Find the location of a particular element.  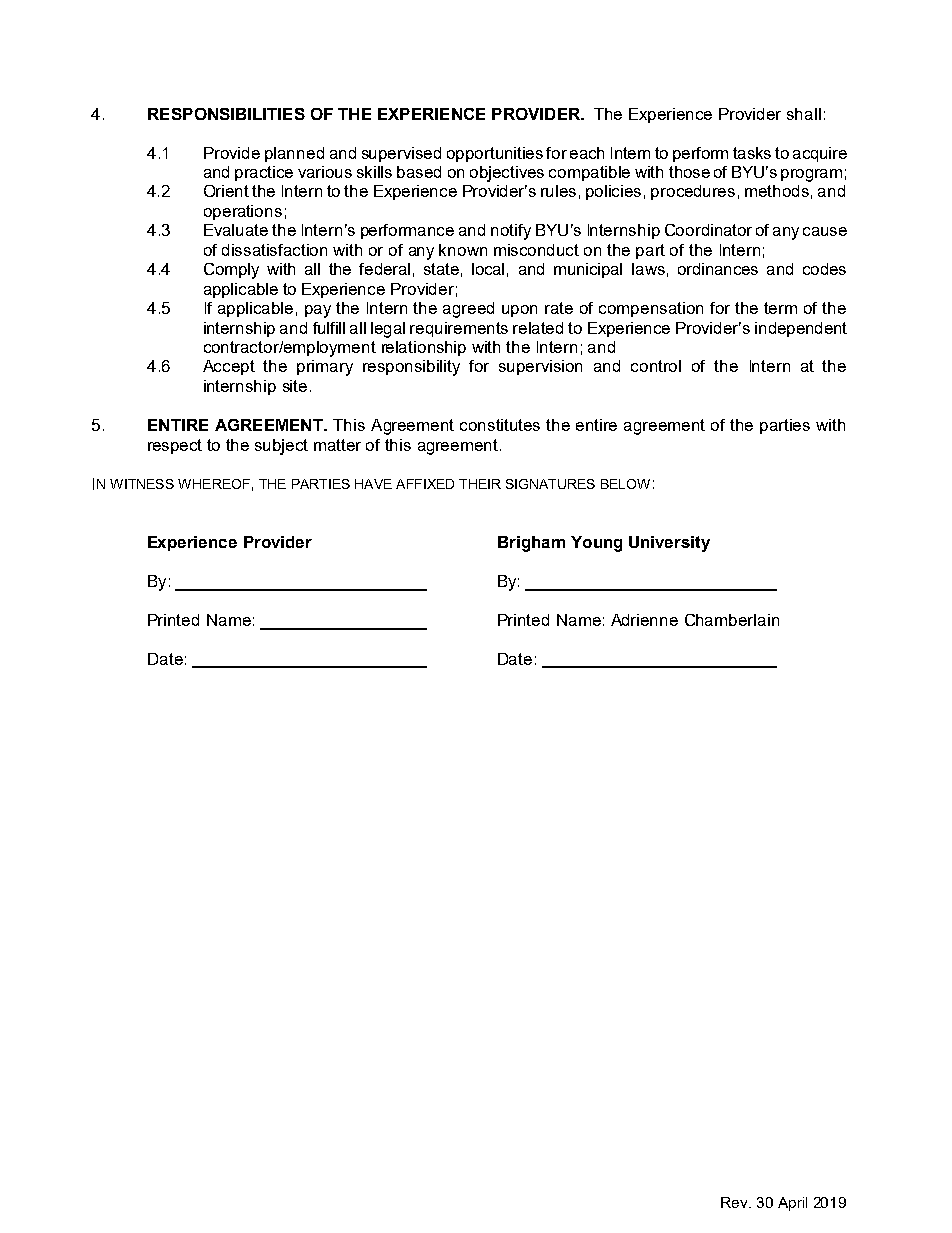

RESPONSIBILITIES is located at coordinates (226, 114).
